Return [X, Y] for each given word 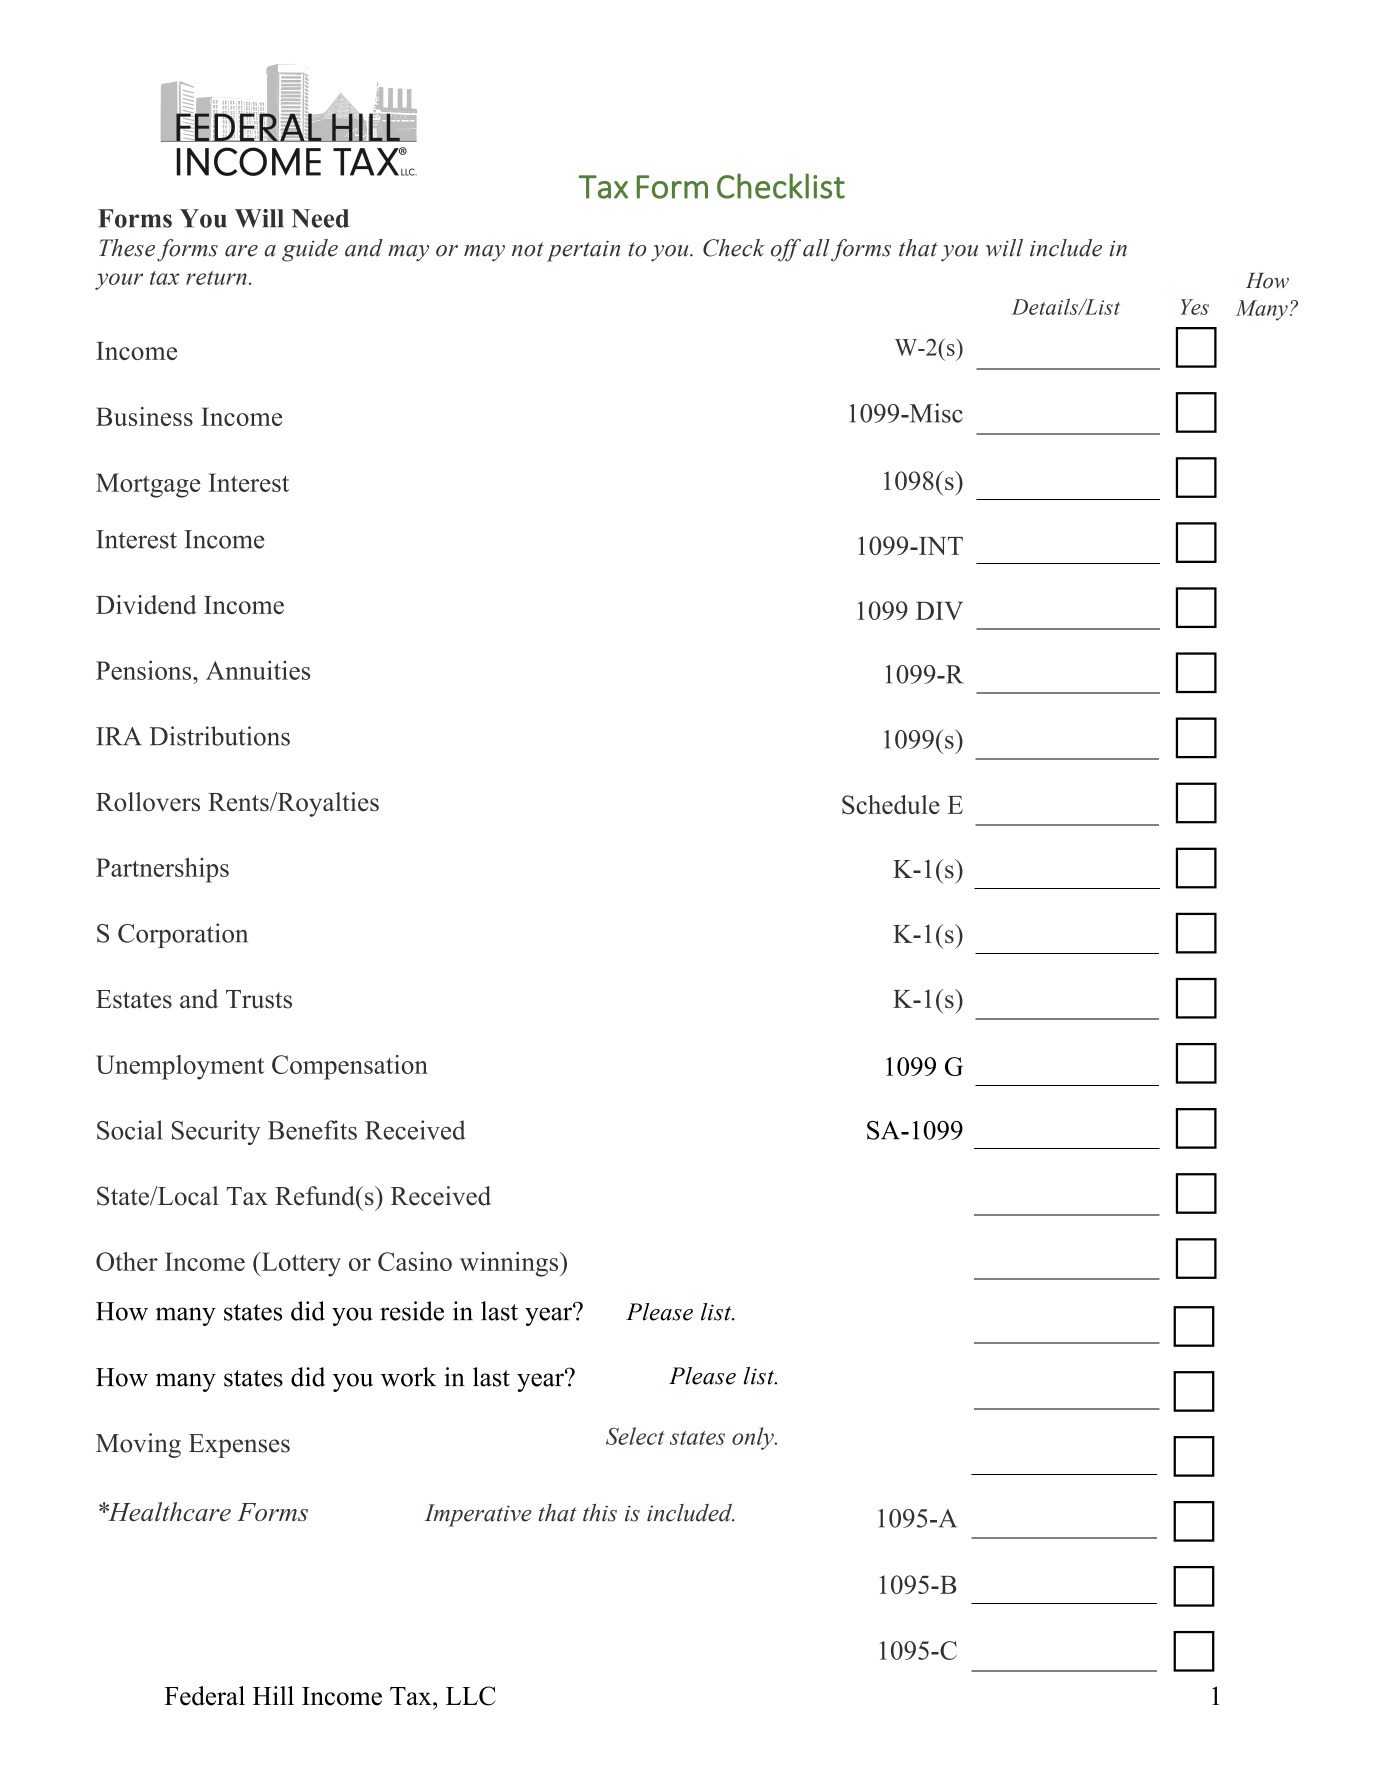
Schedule [891, 804]
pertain [583, 251]
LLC [471, 1696]
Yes [1194, 307]
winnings [510, 1264]
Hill [273, 1695]
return [216, 278]
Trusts [259, 999]
